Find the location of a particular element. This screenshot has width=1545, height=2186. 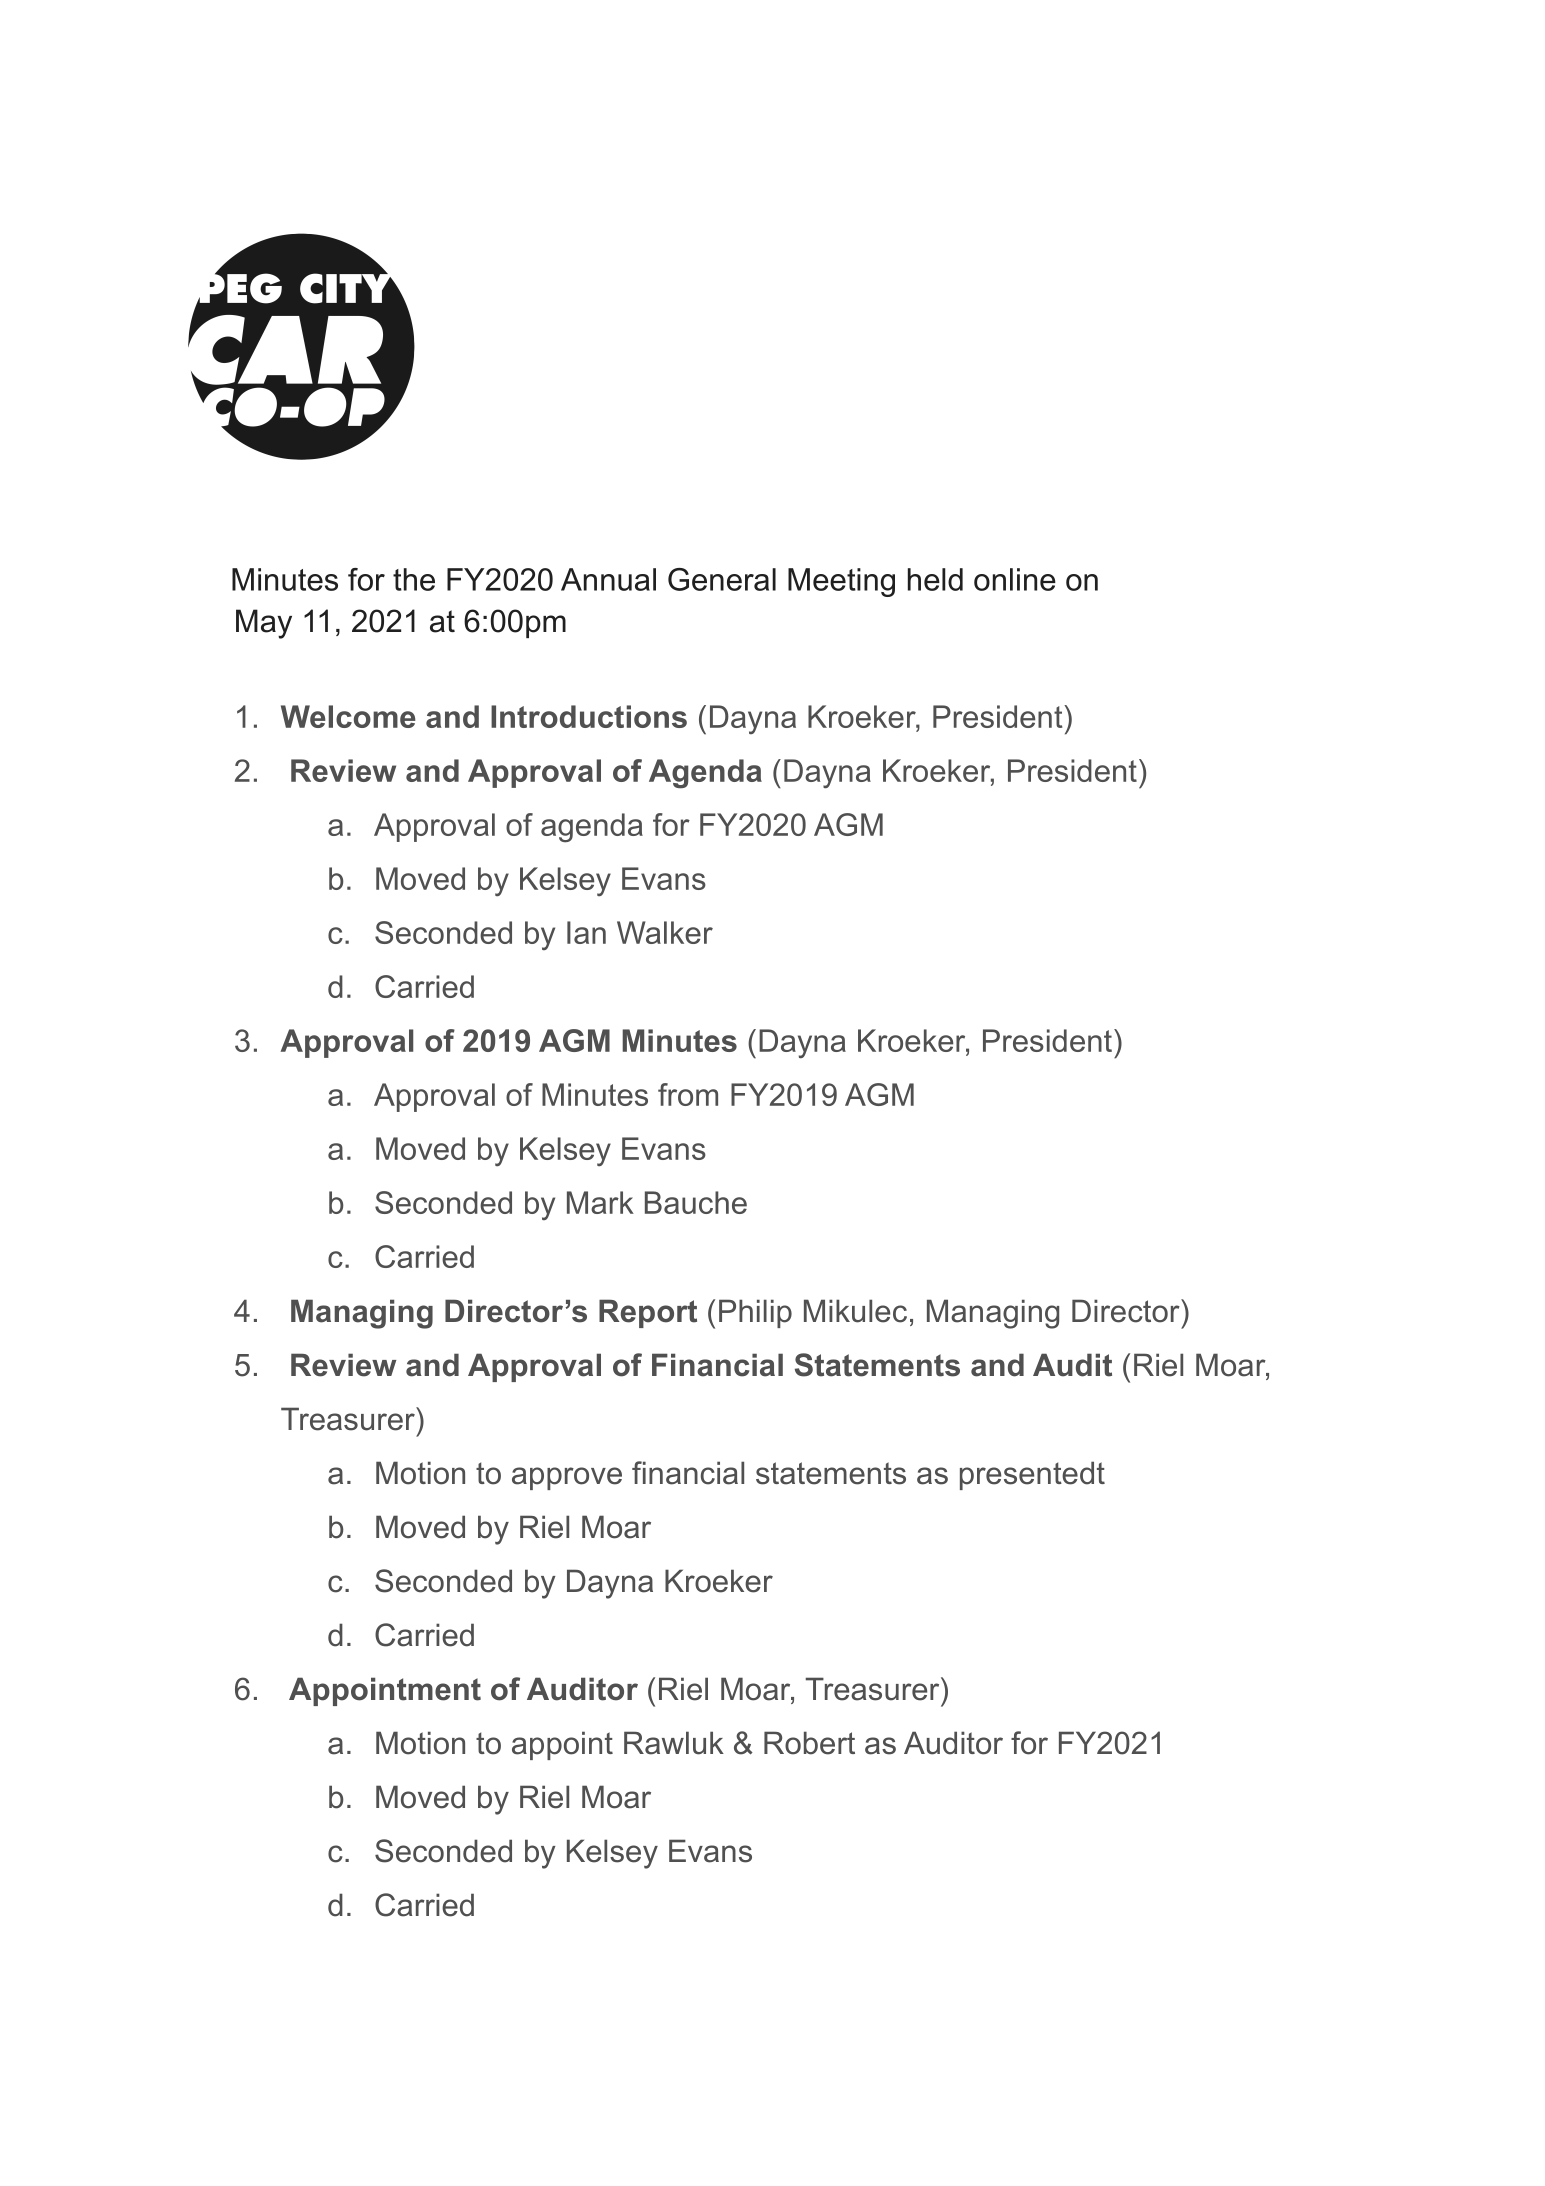

approve is located at coordinates (567, 1478).
